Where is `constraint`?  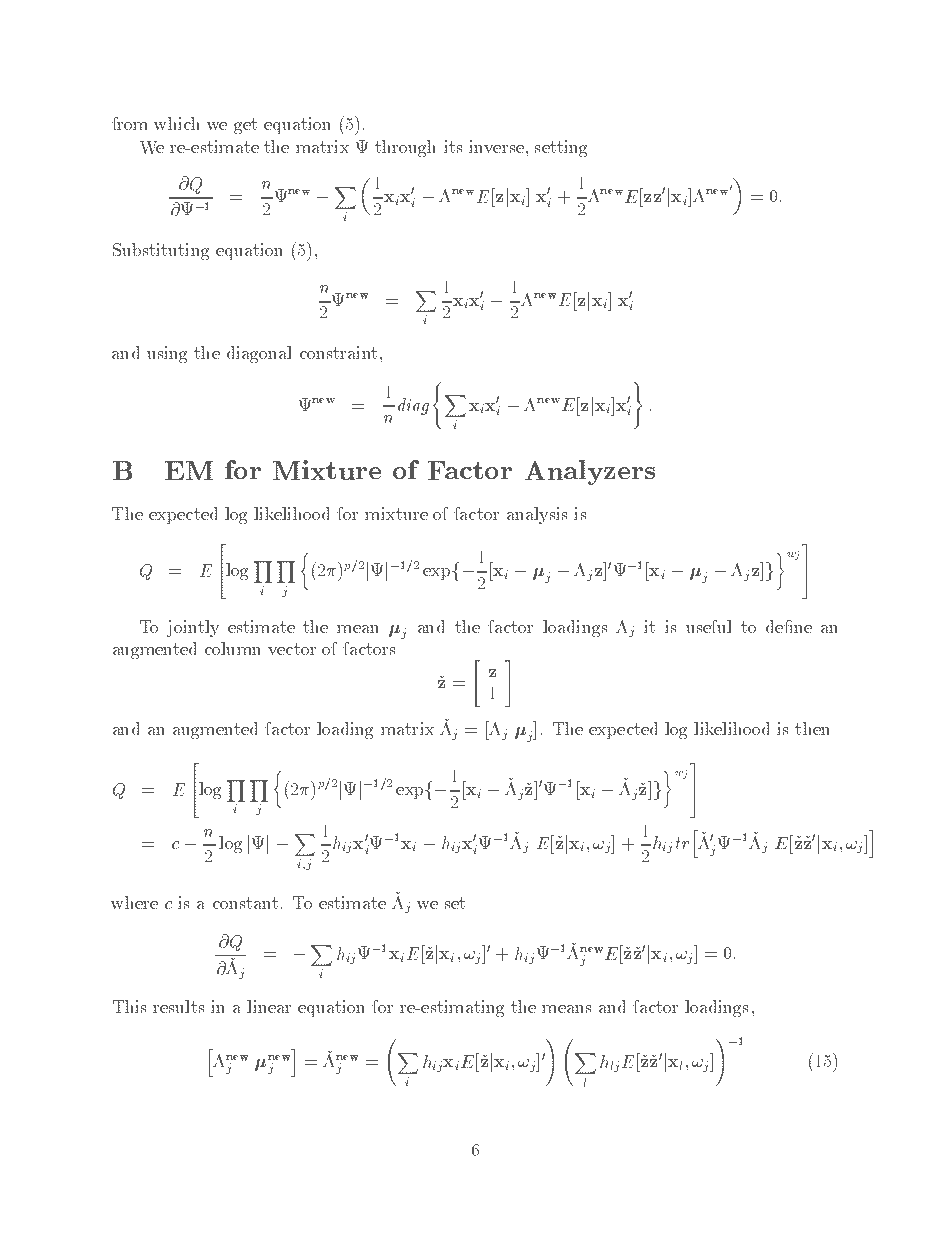
constraint is located at coordinates (338, 352).
